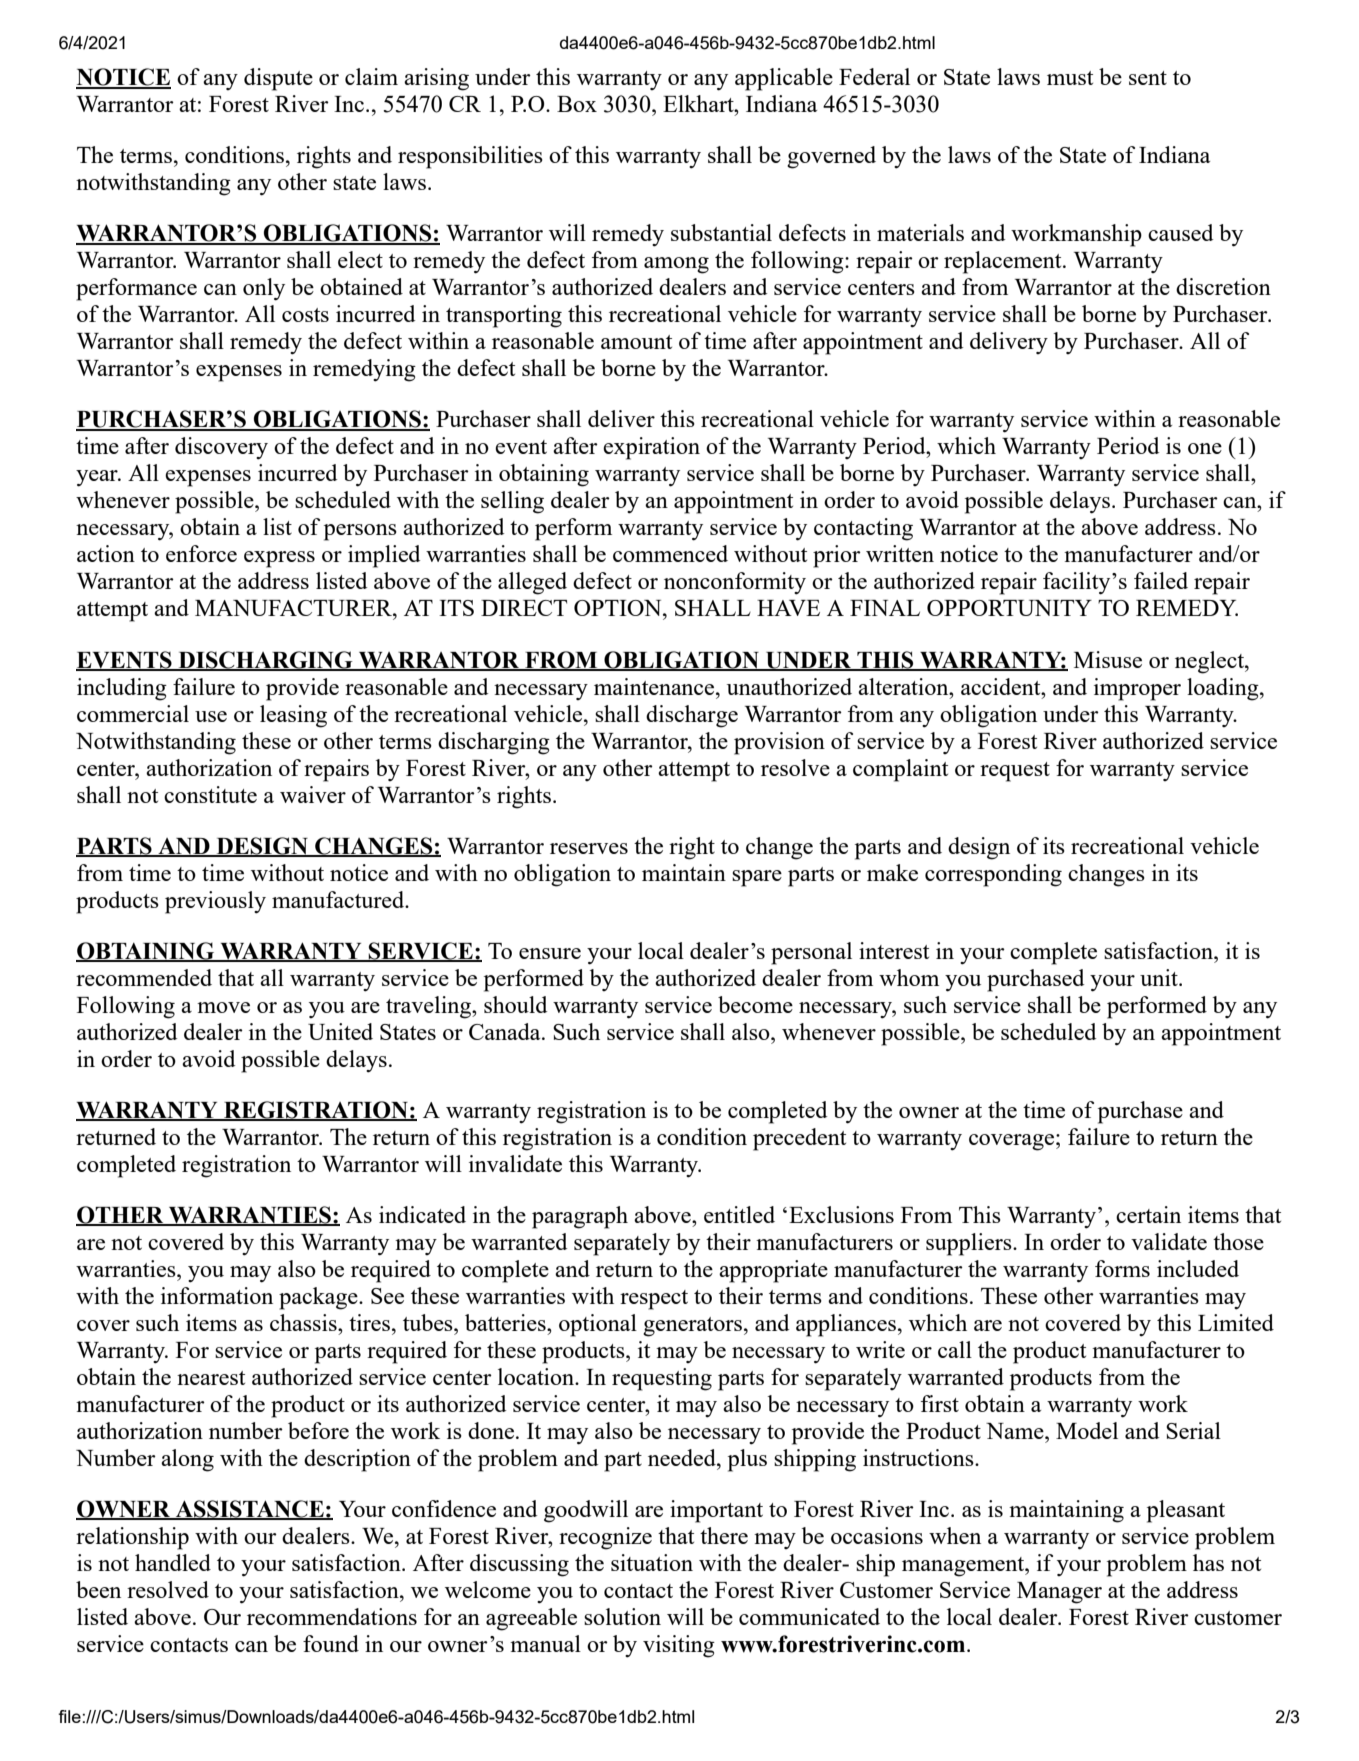 The width and height of the image is (1359, 1761). What do you see at coordinates (173, 1562) in the image?
I see `handled` at bounding box center [173, 1562].
